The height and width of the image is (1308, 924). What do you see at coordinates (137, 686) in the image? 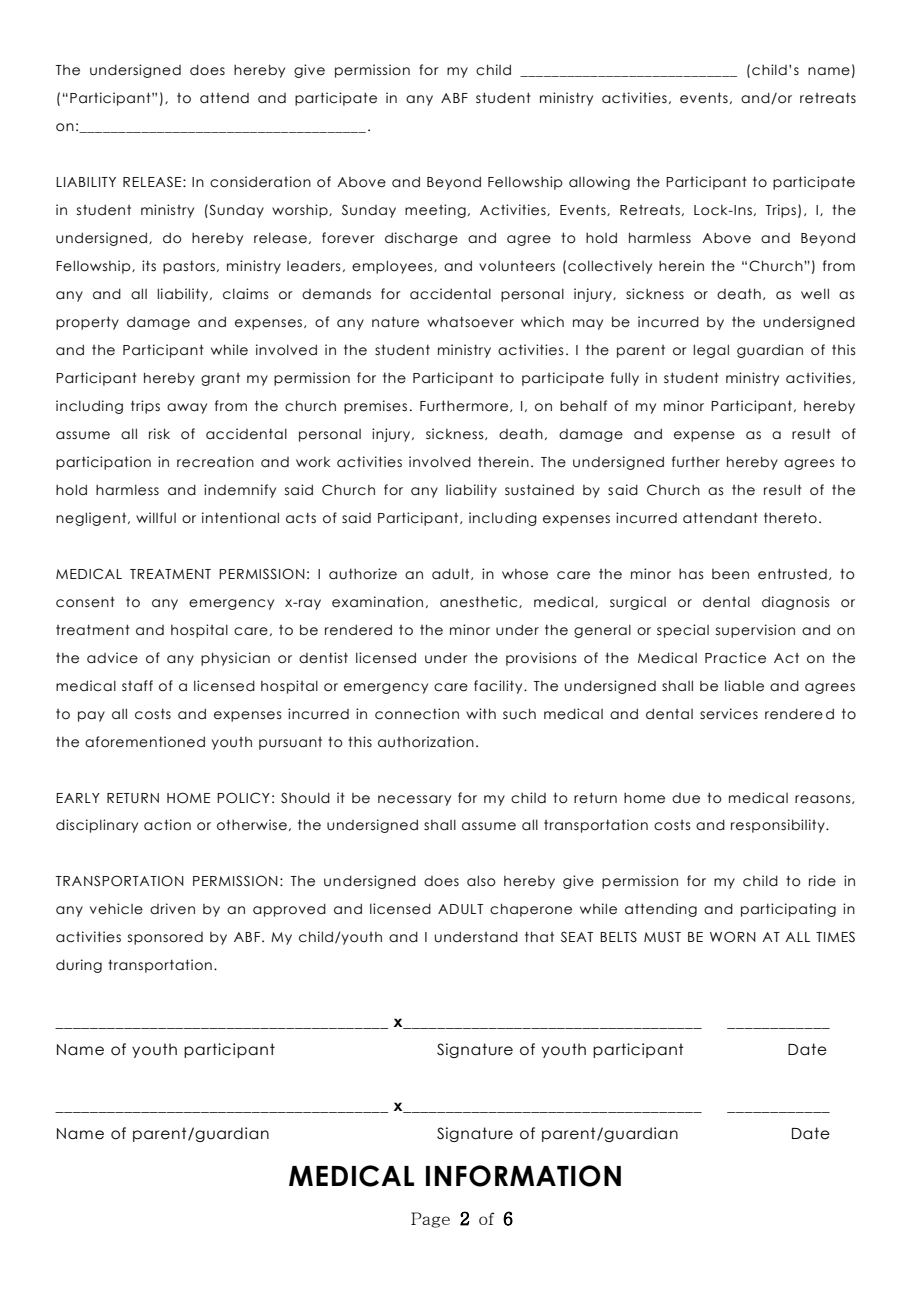
I see `staff` at bounding box center [137, 686].
